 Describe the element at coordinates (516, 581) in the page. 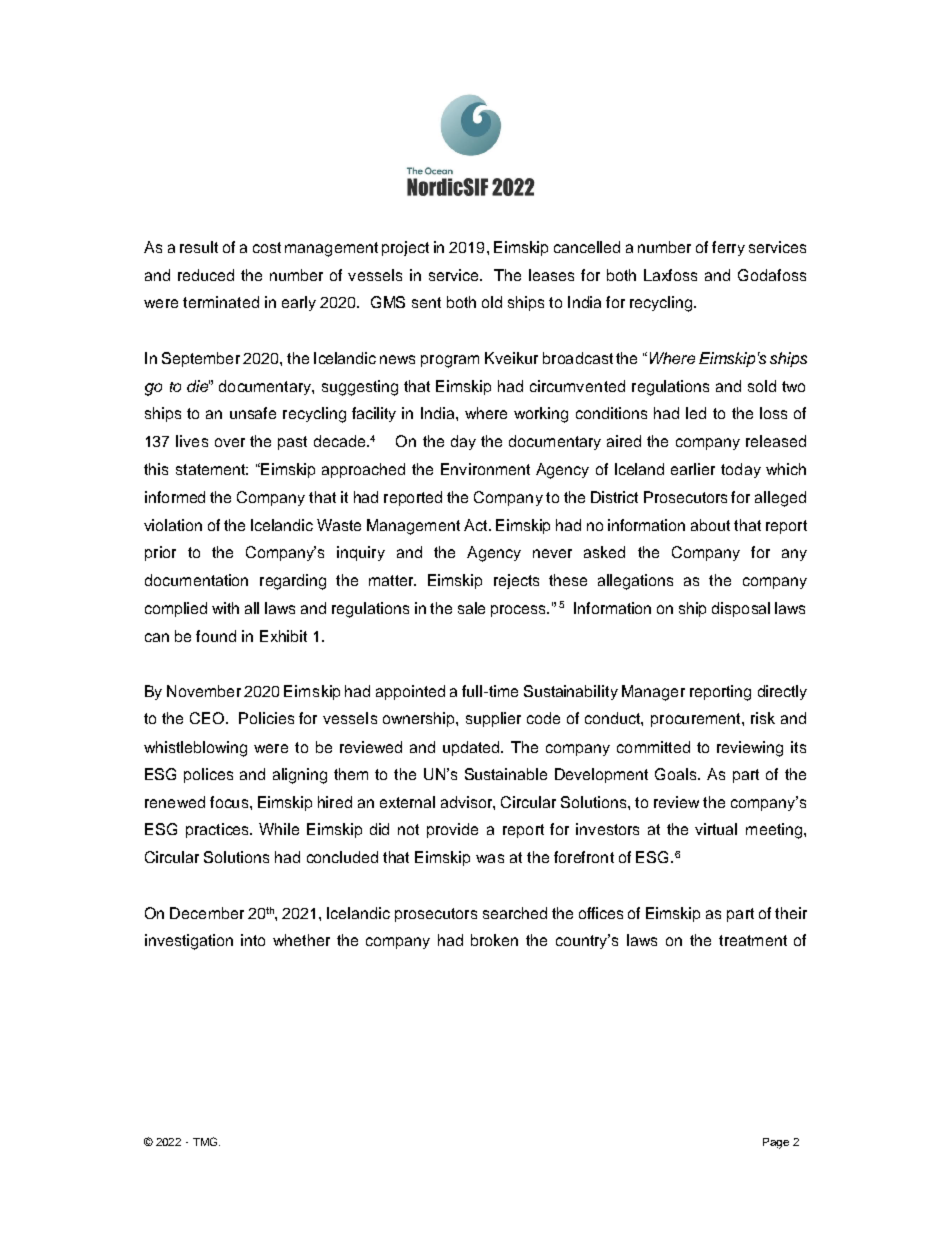

I see `rejects` at that location.
